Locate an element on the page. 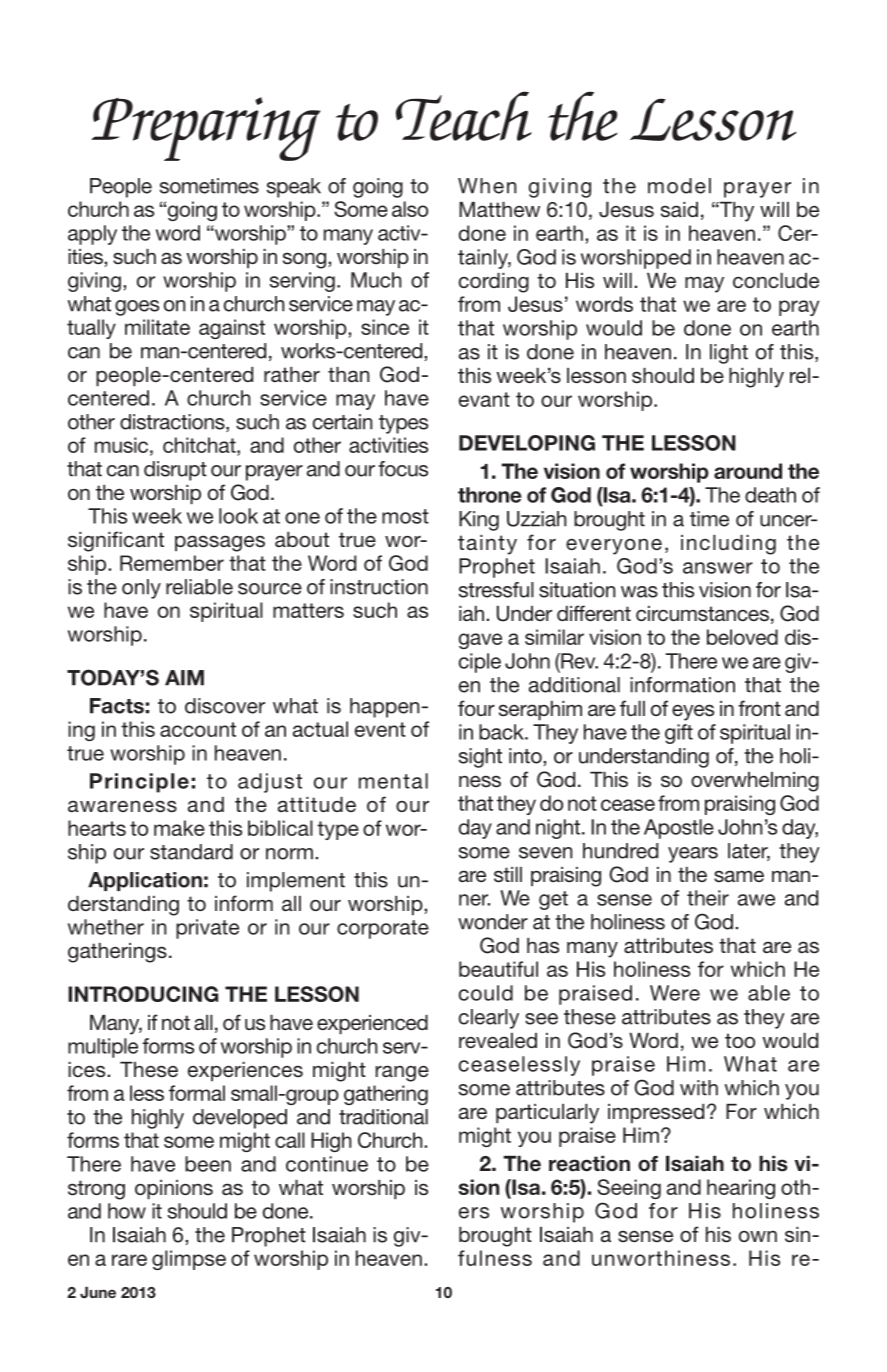 This page has height=1372, width=887. opinions is located at coordinates (174, 1189).
